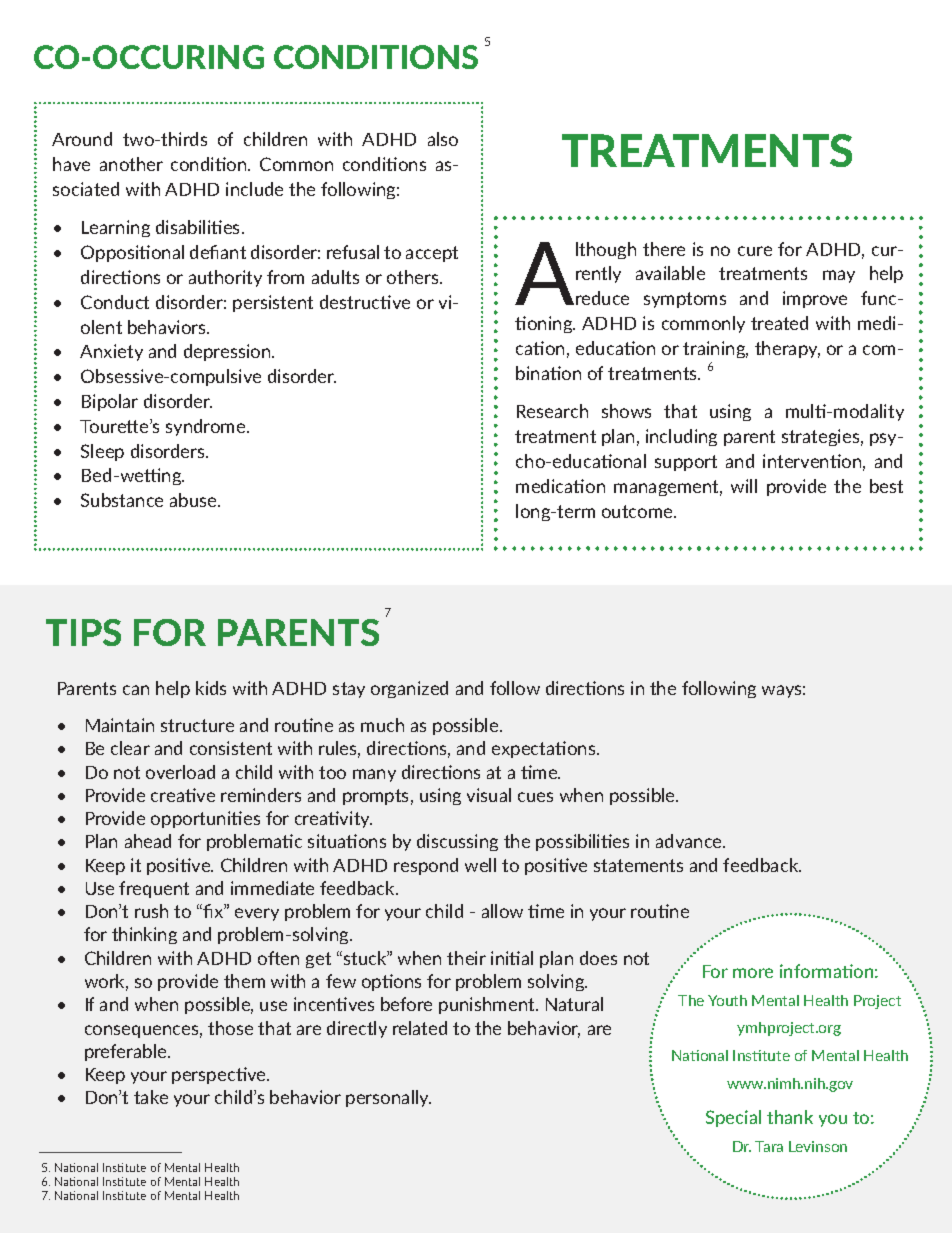 The width and height of the screenshot is (952, 1233). Describe the element at coordinates (388, 1098) in the screenshot. I see `personally` at that location.
